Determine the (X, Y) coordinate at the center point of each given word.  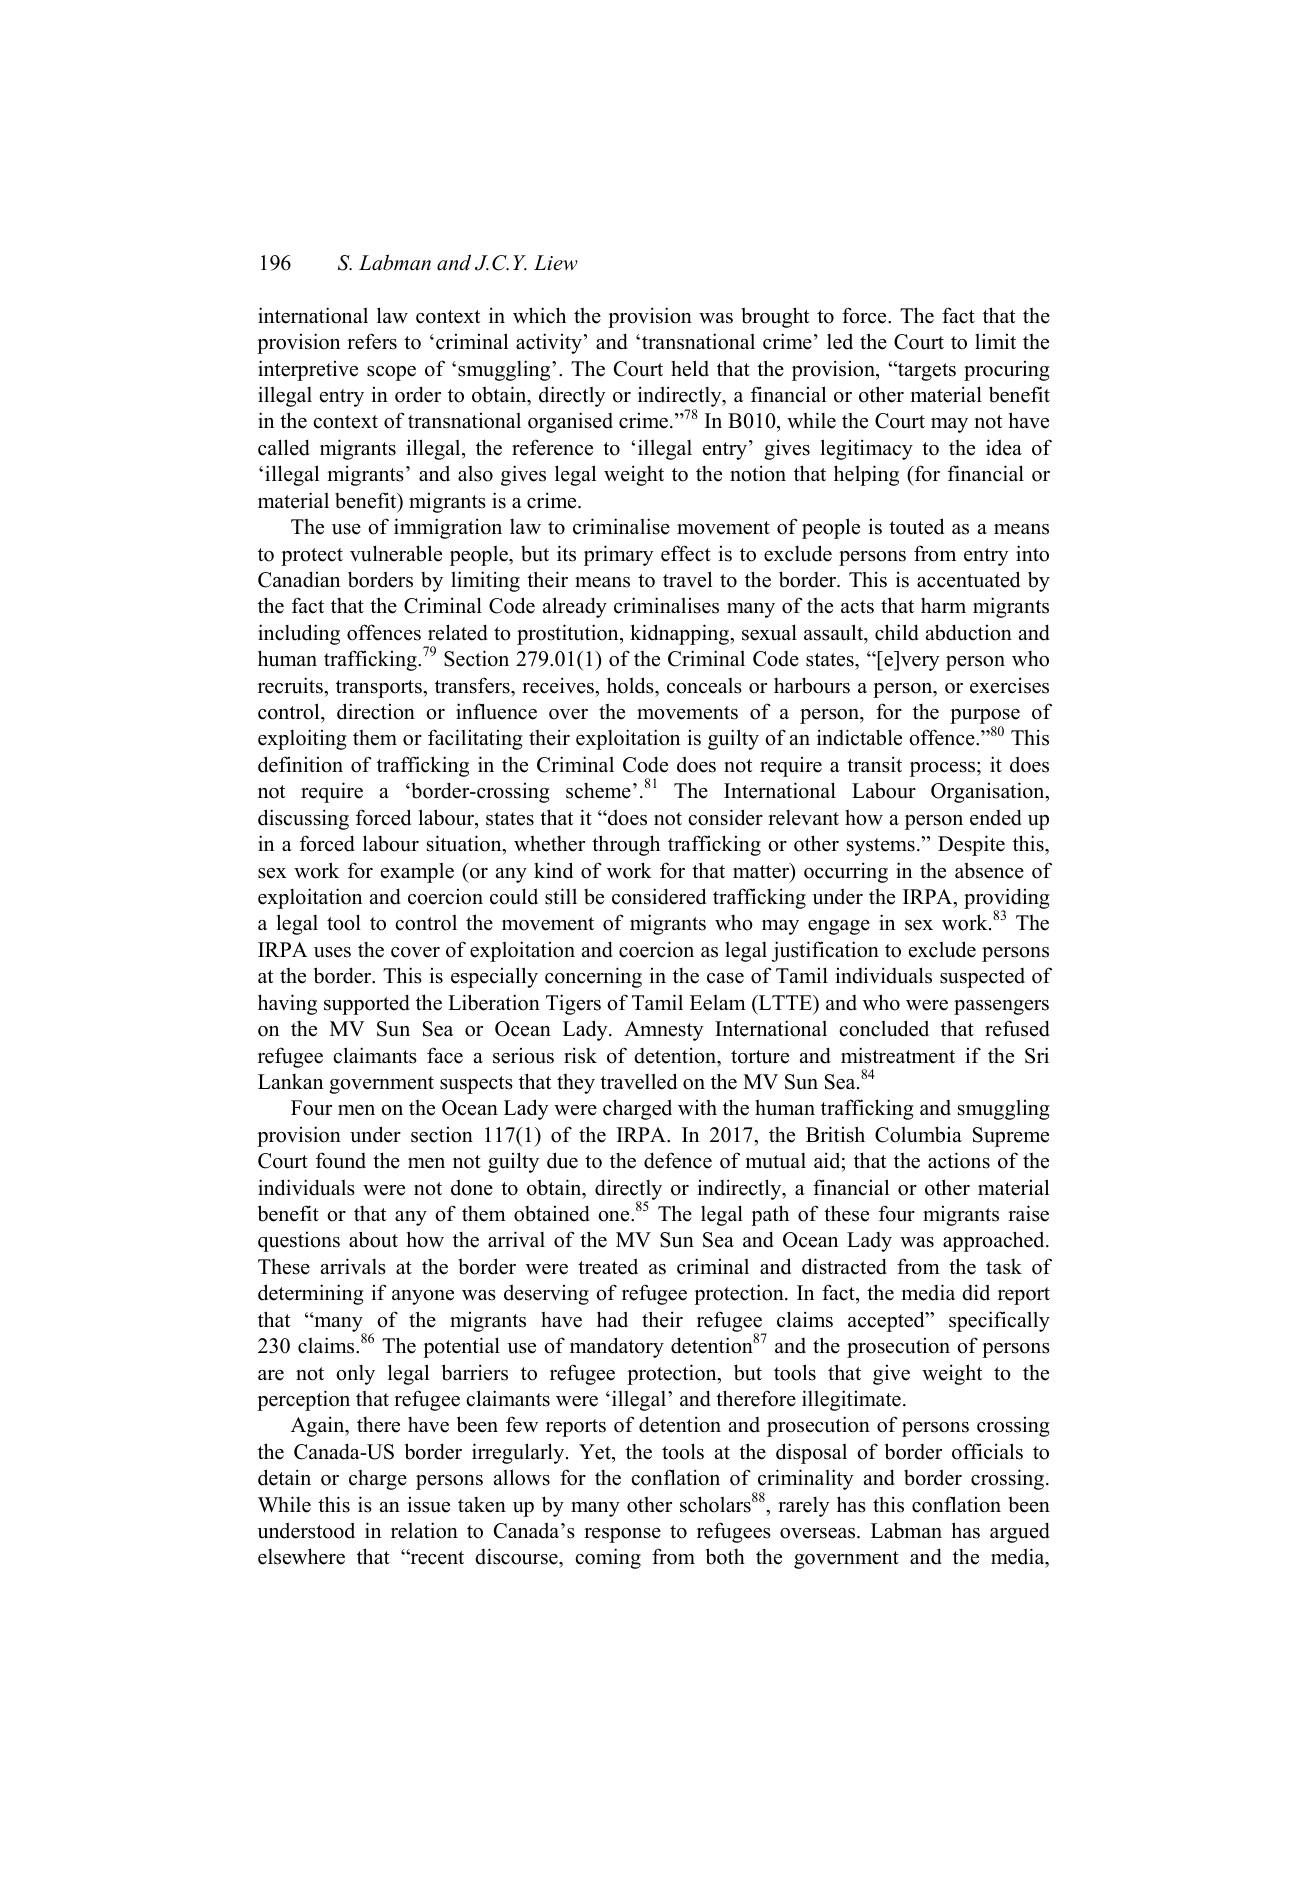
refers (372, 341)
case (725, 978)
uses (332, 952)
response (622, 1535)
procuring (1006, 371)
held (690, 368)
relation (424, 1530)
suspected (982, 978)
